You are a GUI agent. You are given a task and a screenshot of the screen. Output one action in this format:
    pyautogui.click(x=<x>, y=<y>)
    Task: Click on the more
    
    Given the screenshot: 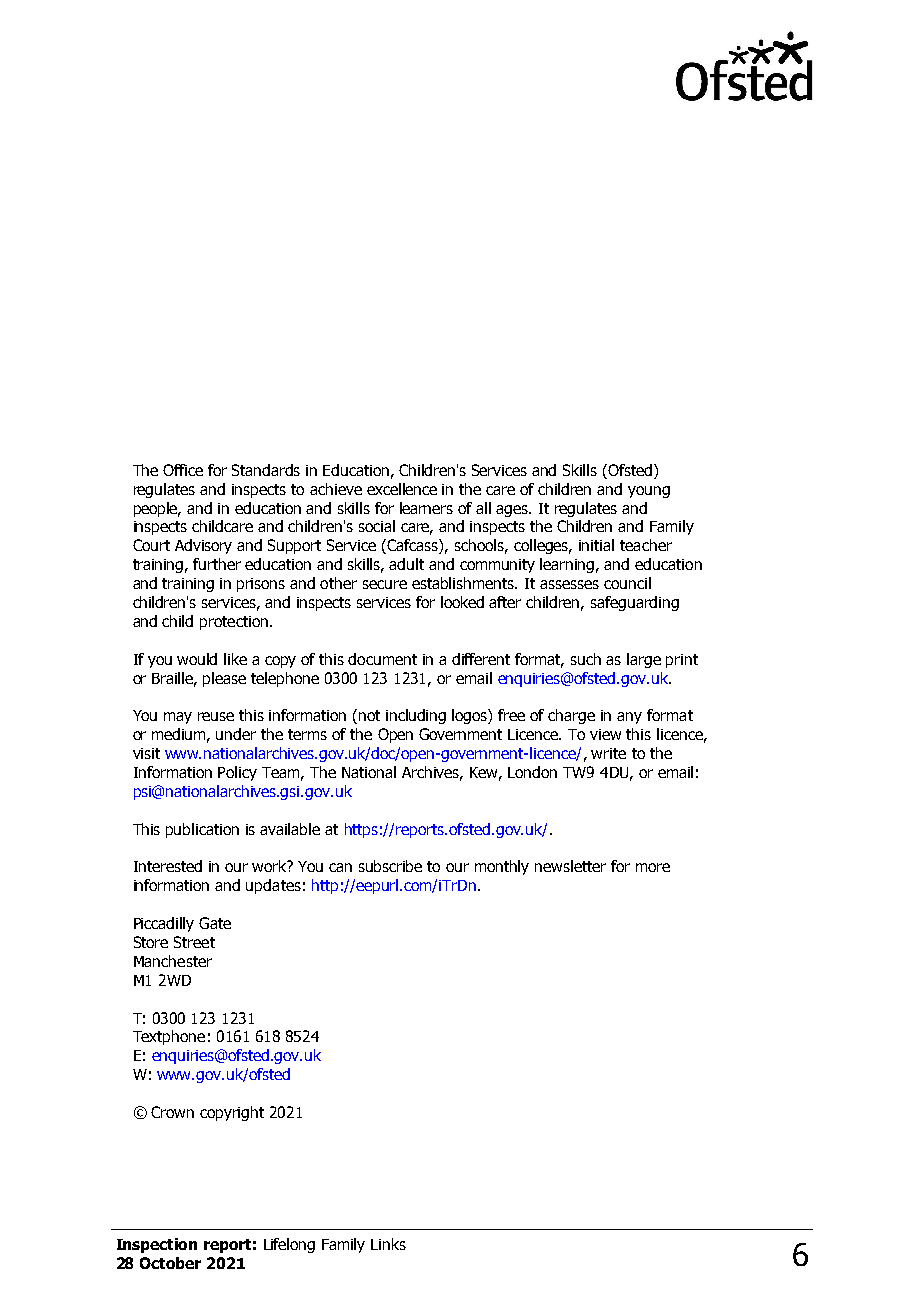 What is the action you would take?
    pyautogui.click(x=653, y=867)
